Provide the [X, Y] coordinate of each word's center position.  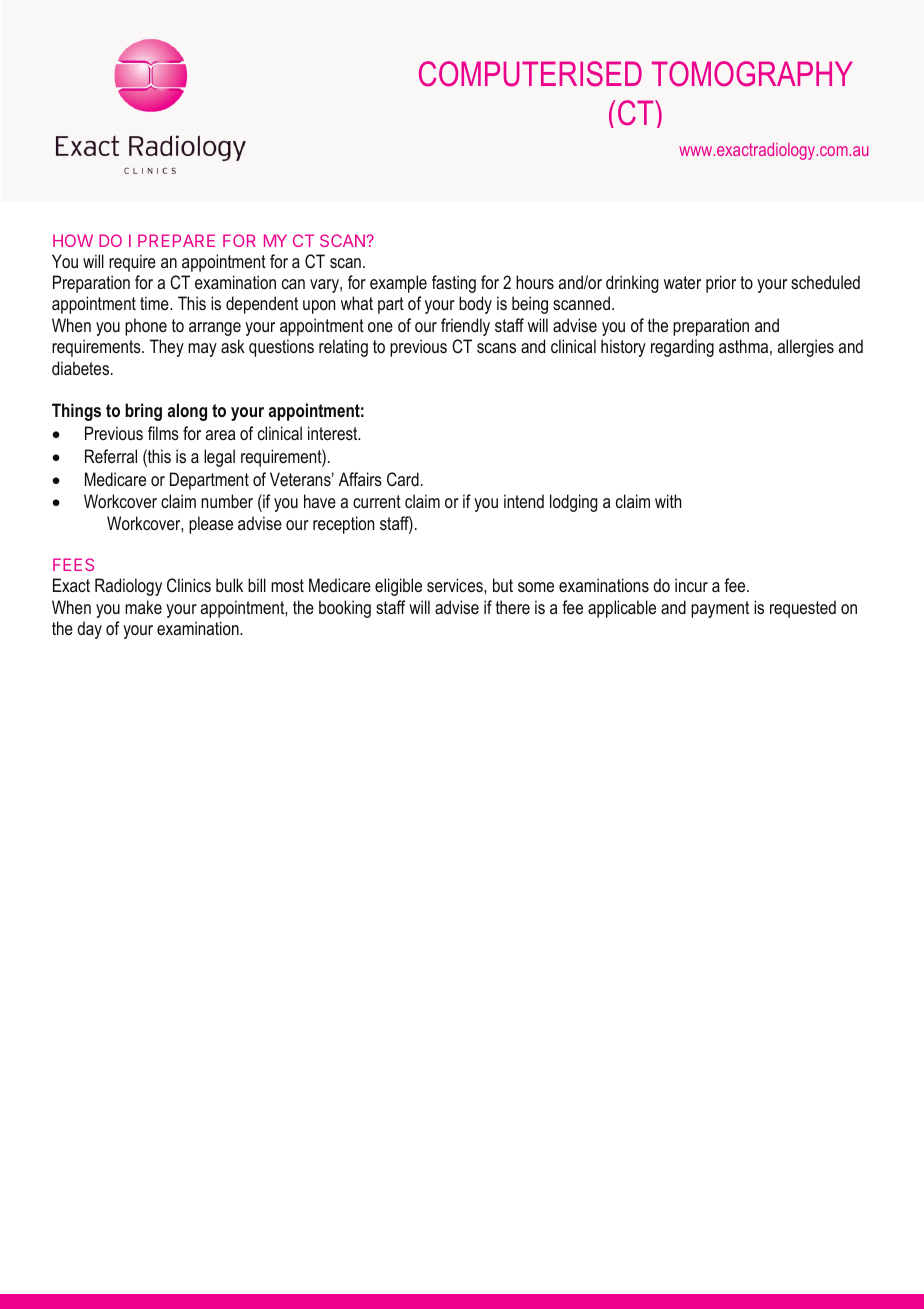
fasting [454, 284]
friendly [465, 327]
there [513, 607]
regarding [682, 348]
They [167, 348]
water [682, 282]
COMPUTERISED [530, 74]
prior [721, 284]
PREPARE [176, 240]
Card [403, 479]
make [143, 607]
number [227, 501]
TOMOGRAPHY [752, 74]
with [668, 501]
